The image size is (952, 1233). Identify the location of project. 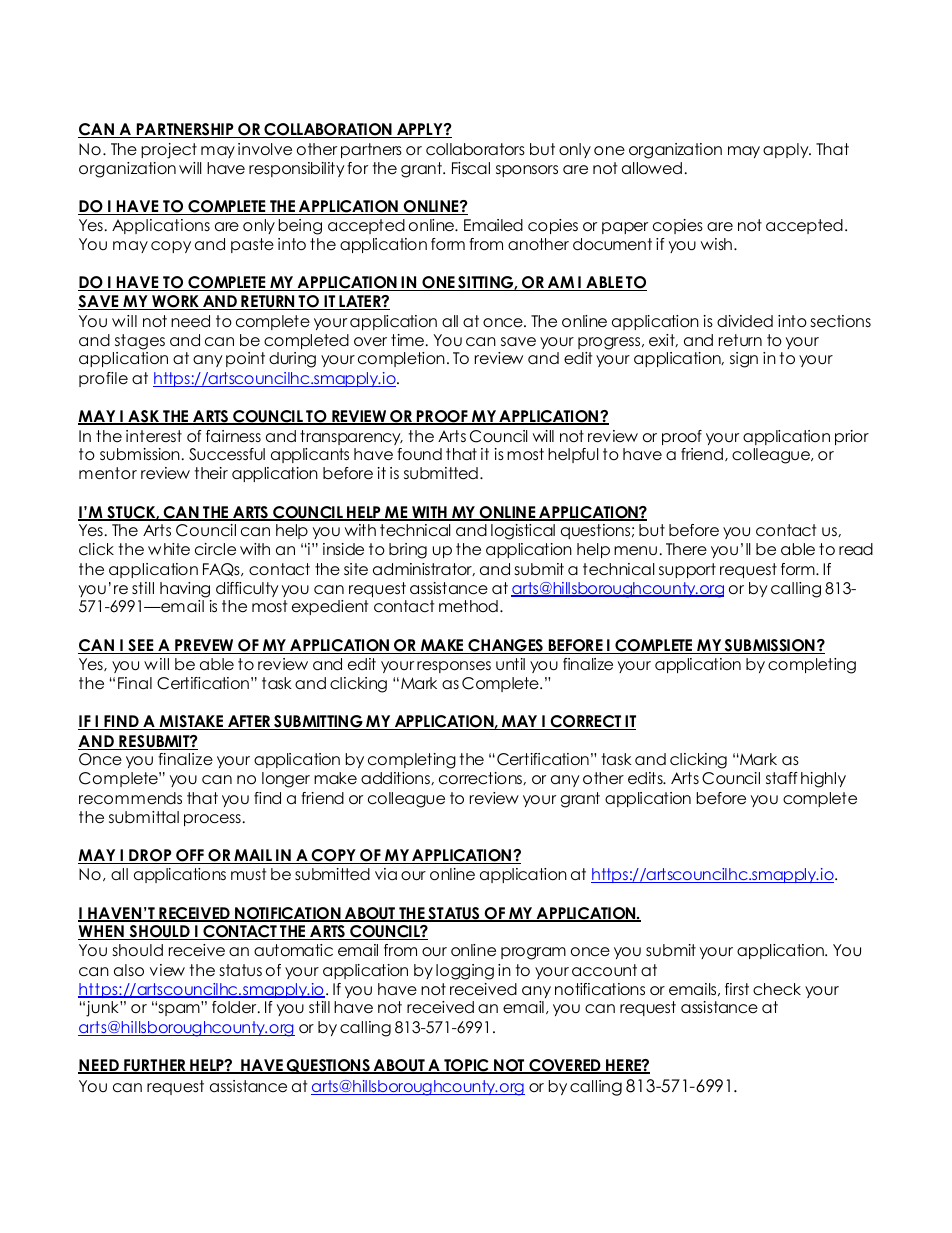
(169, 151).
